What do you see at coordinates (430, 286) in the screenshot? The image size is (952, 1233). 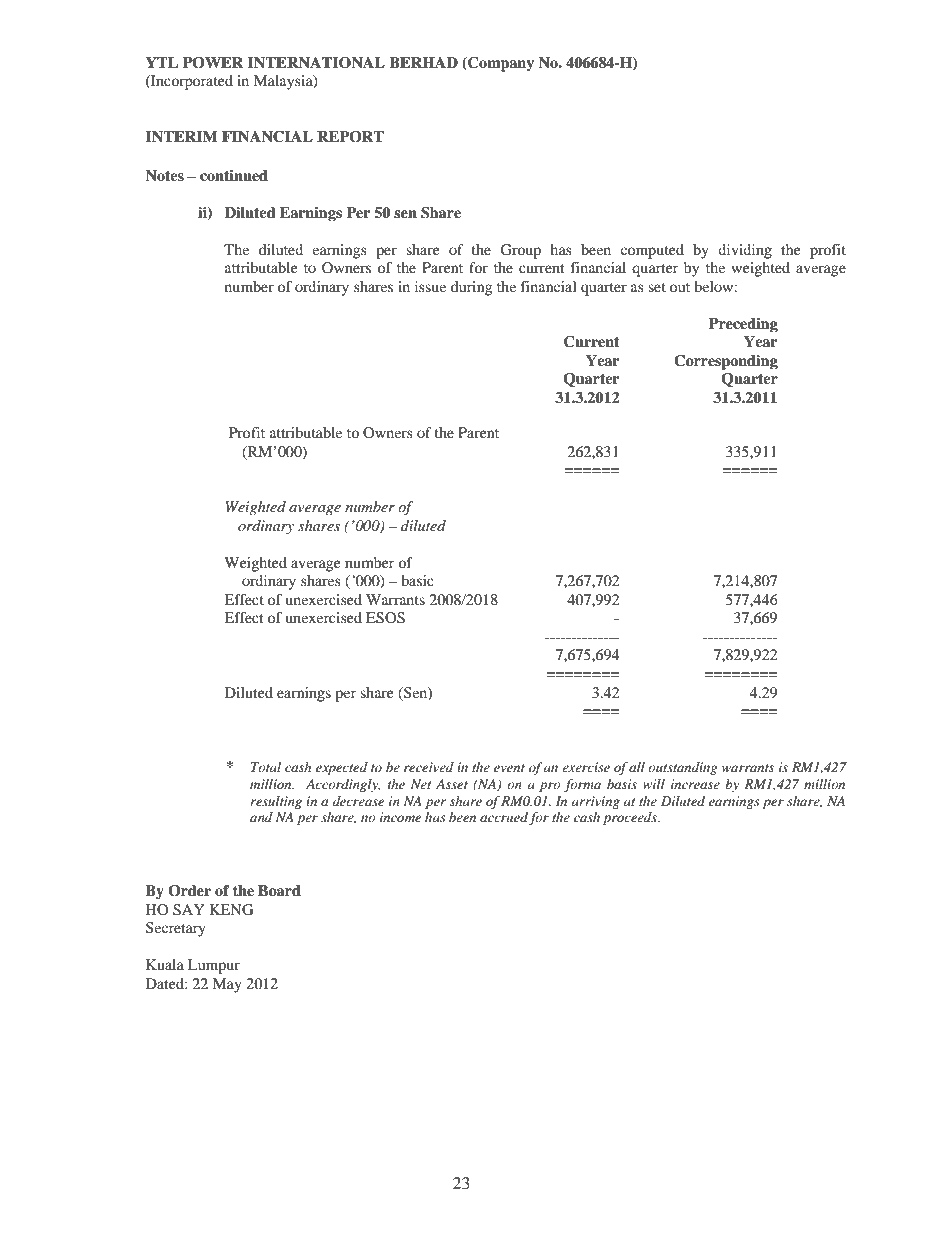 I see `issue` at bounding box center [430, 286].
